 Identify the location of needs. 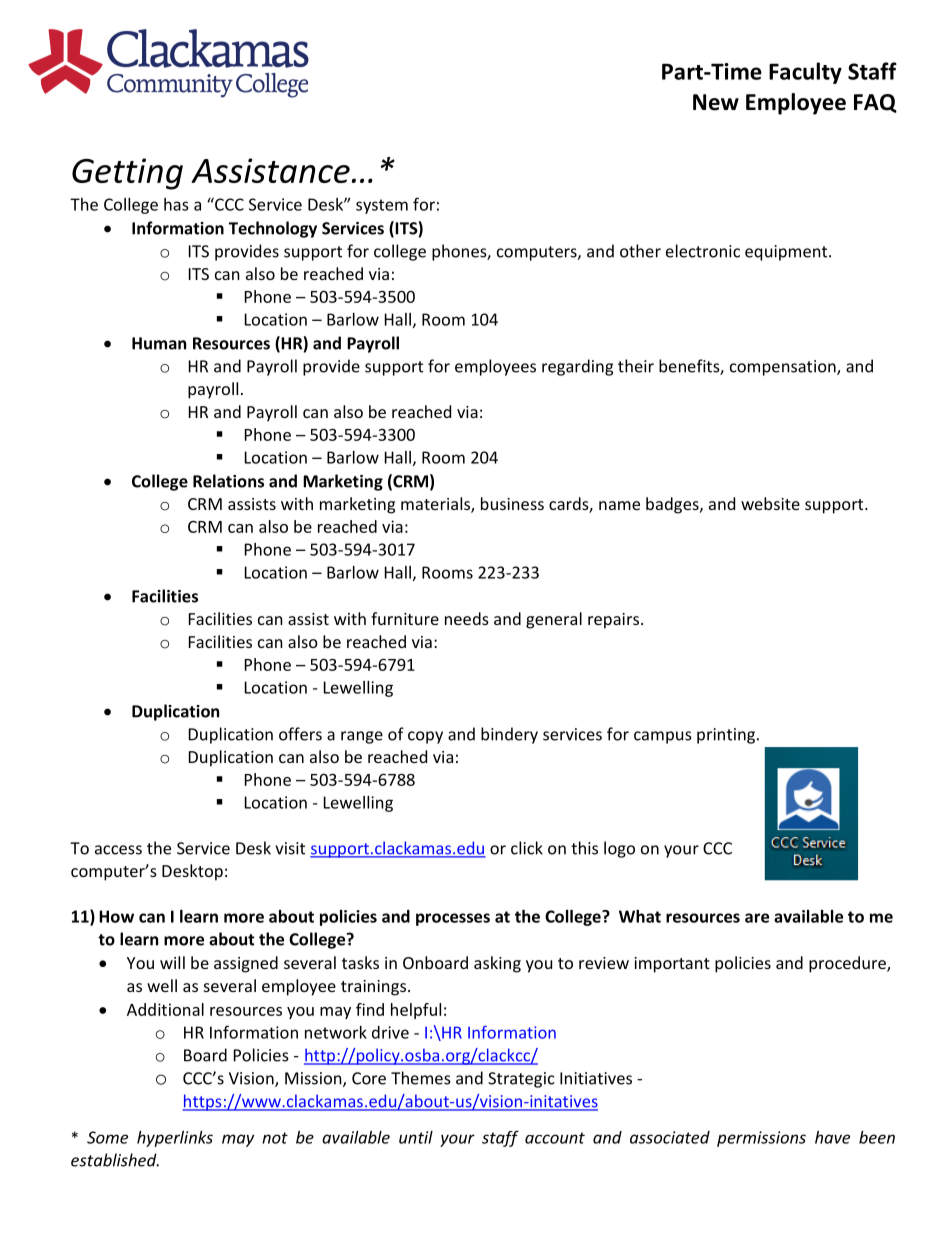
(467, 618).
